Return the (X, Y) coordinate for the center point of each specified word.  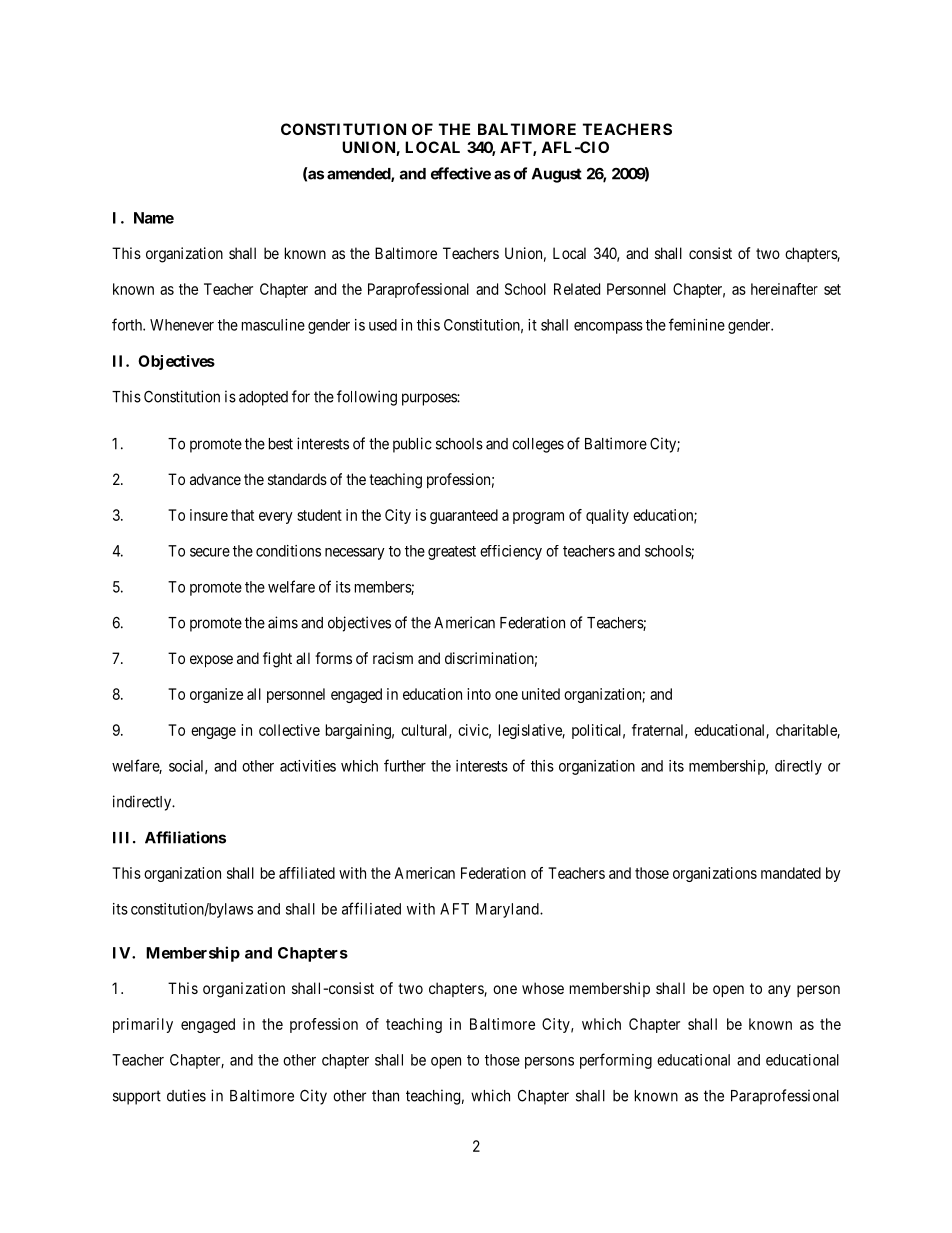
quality (607, 516)
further (405, 765)
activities (308, 766)
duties (186, 1095)
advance (215, 479)
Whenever (182, 325)
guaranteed (464, 516)
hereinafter (784, 289)
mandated (791, 873)
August (557, 175)
